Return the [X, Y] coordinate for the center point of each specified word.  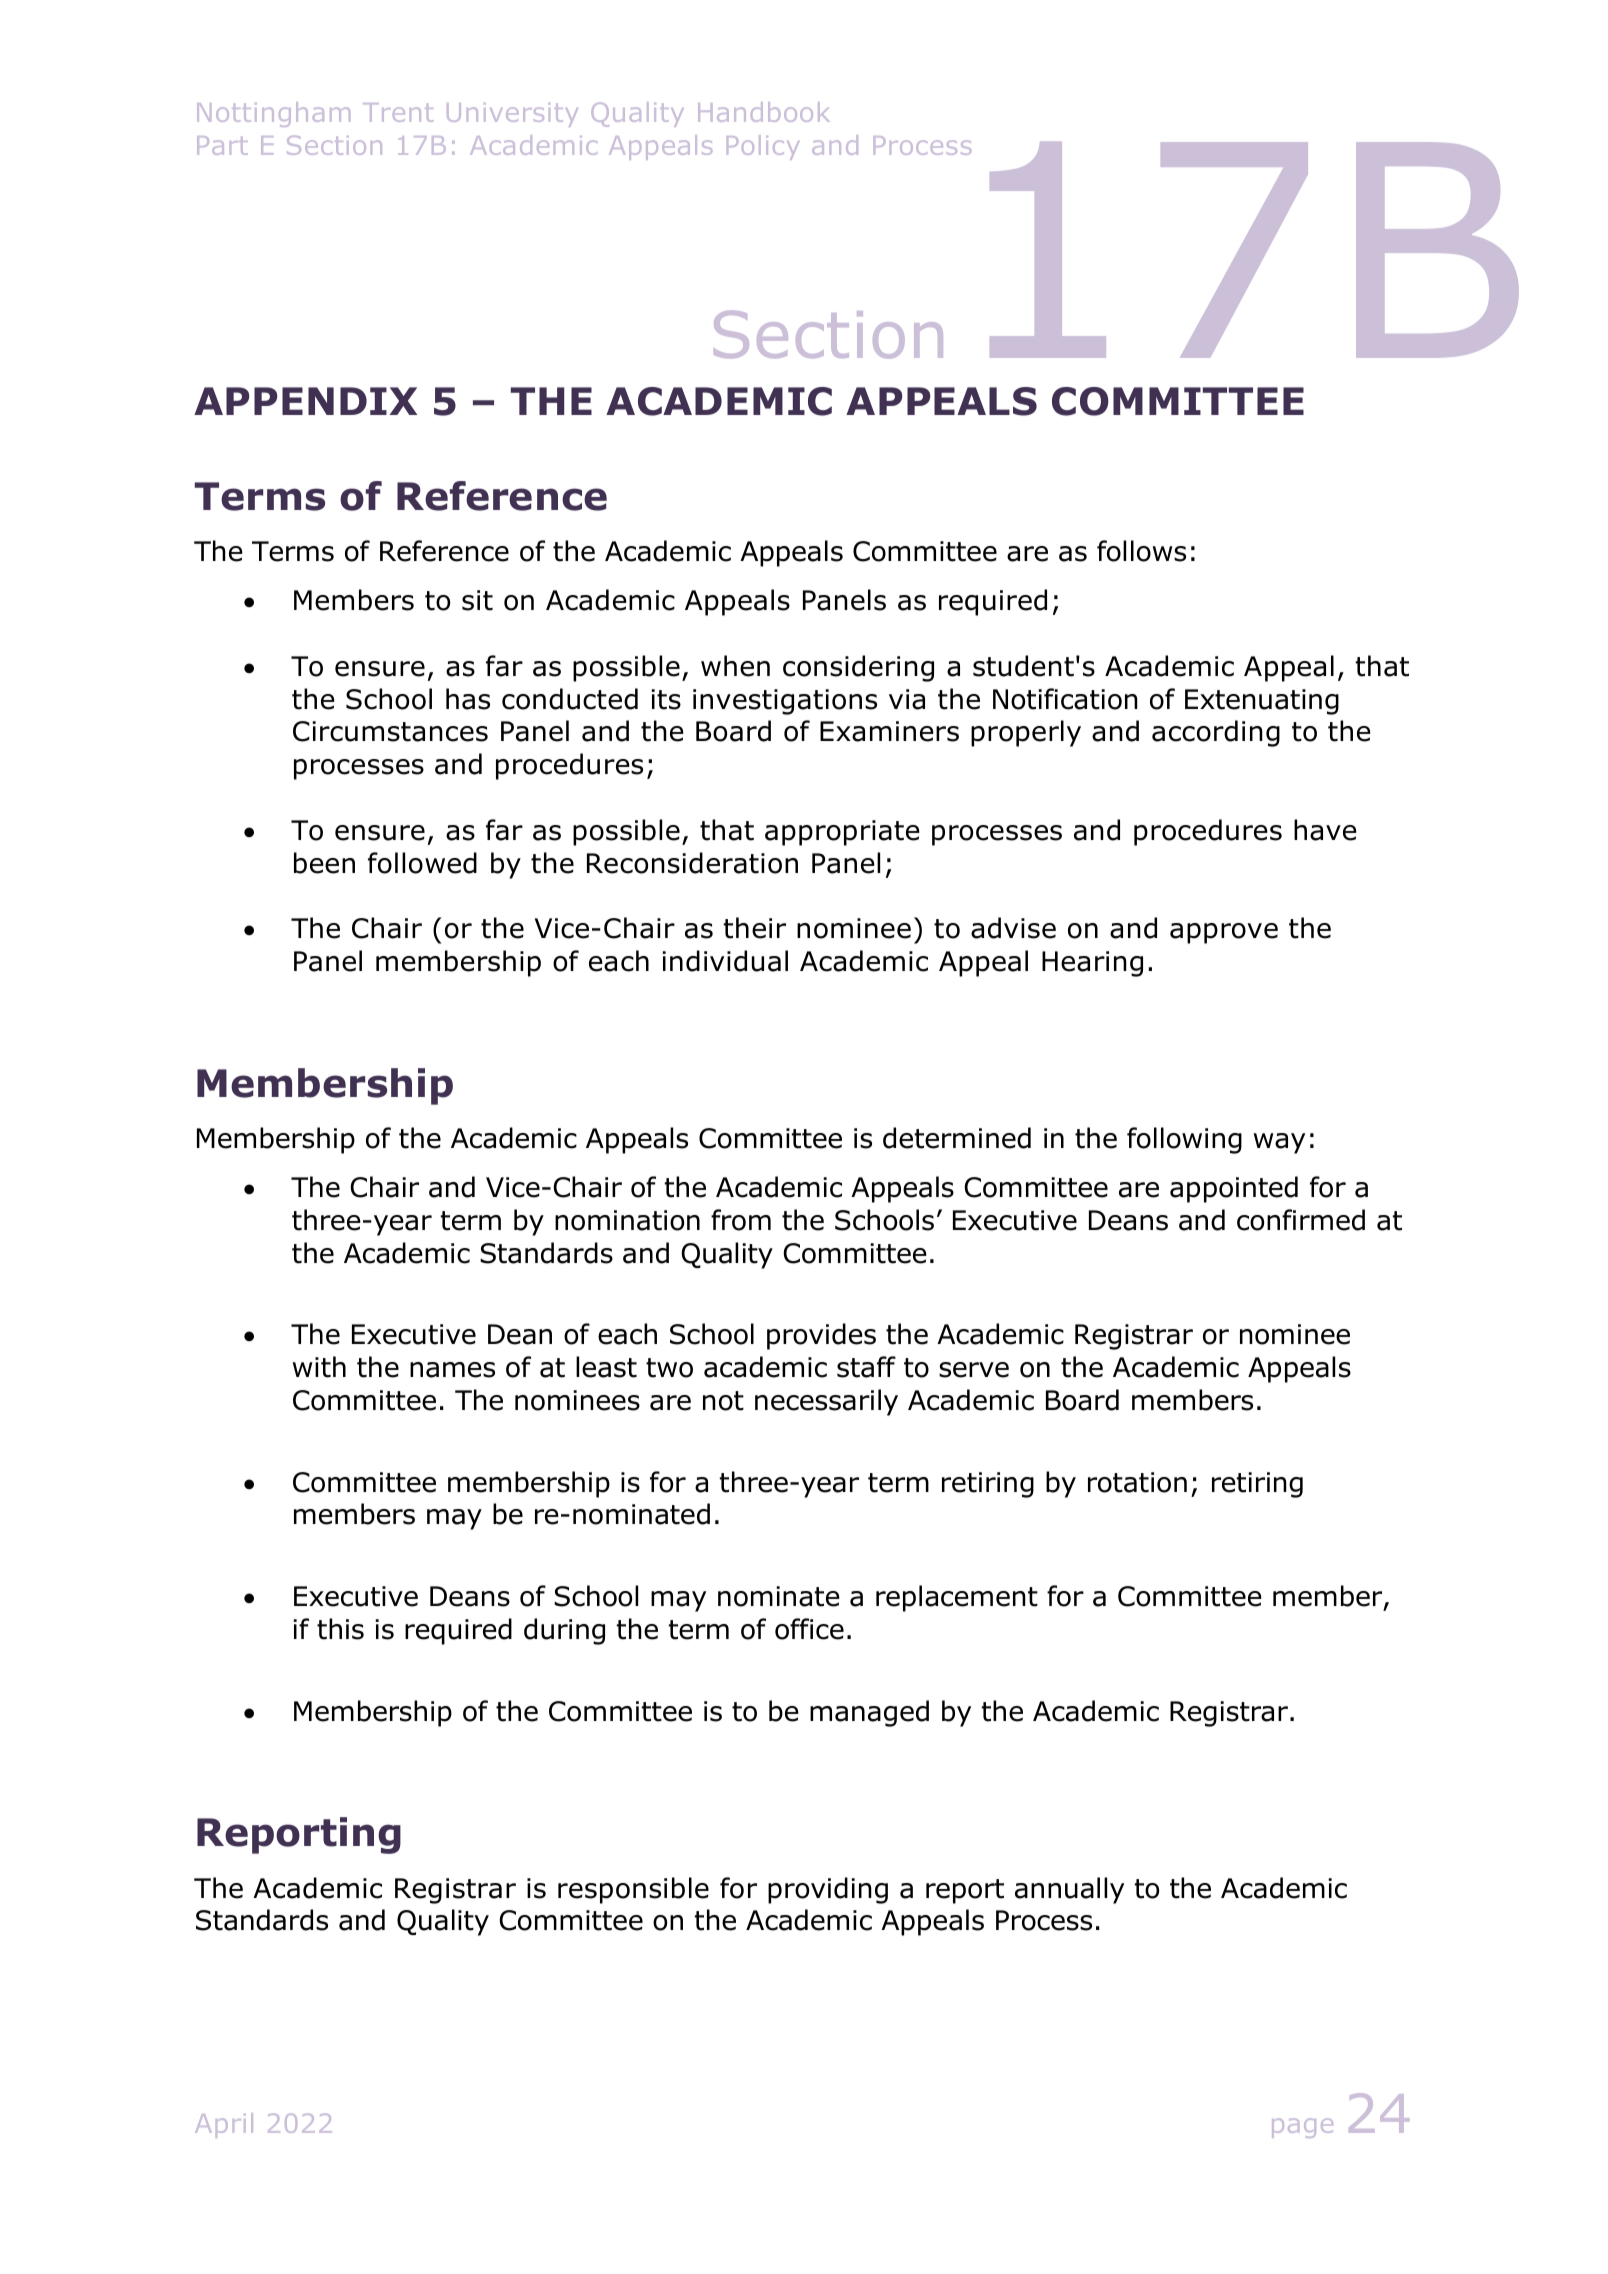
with [319, 1367]
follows [1141, 551]
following [1184, 1140]
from [741, 1220]
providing [828, 1890]
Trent [398, 112]
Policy [763, 147]
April [224, 2125]
